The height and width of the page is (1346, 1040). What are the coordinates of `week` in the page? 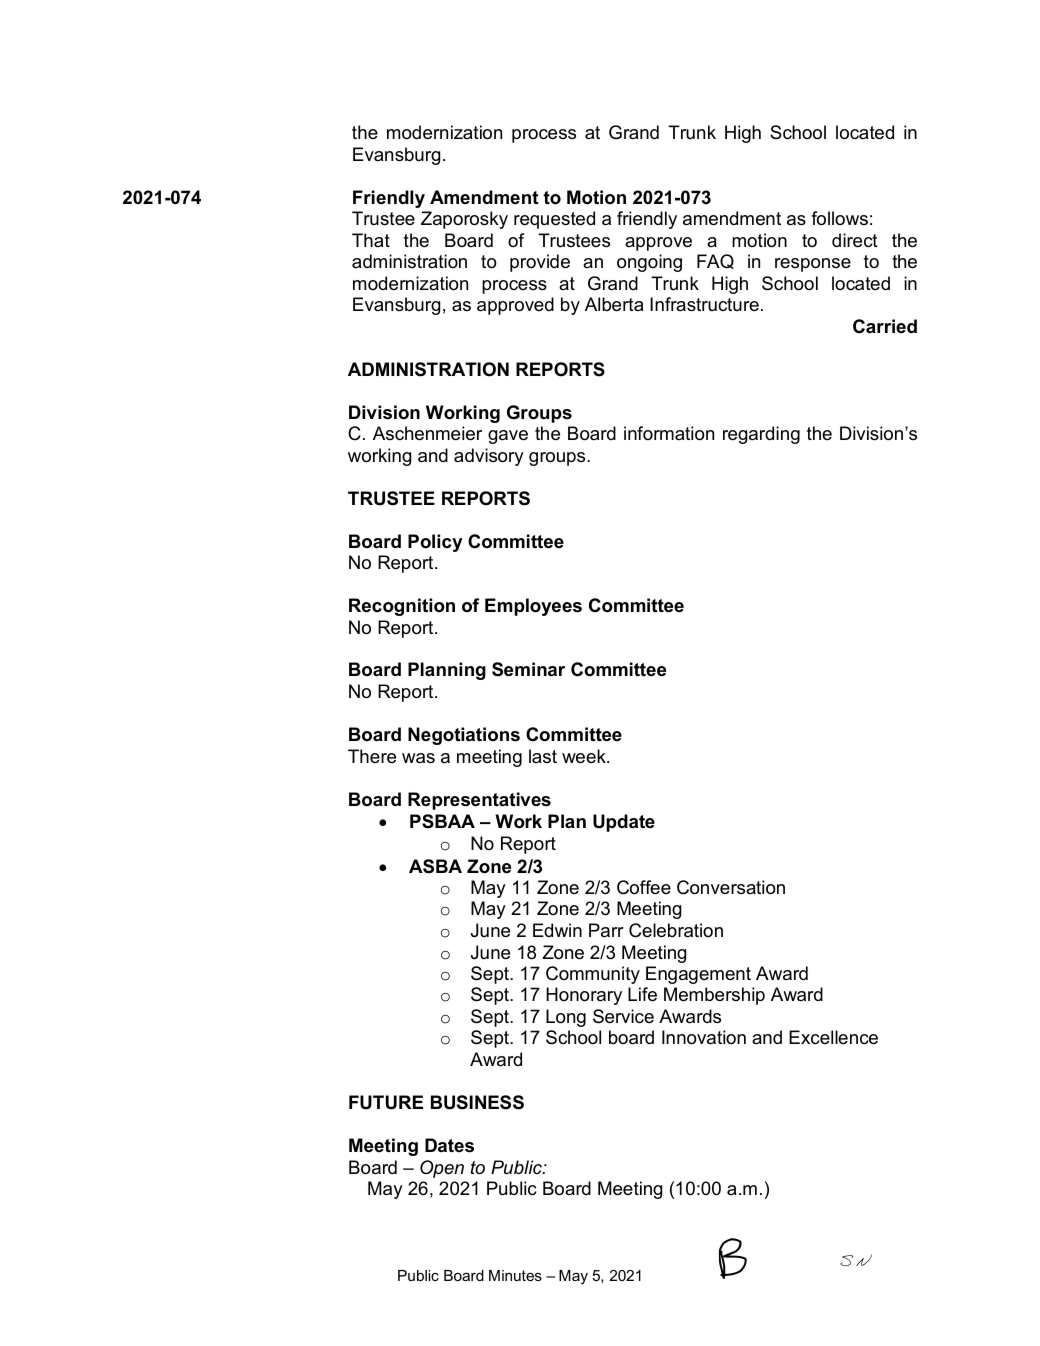 It's located at (585, 756).
